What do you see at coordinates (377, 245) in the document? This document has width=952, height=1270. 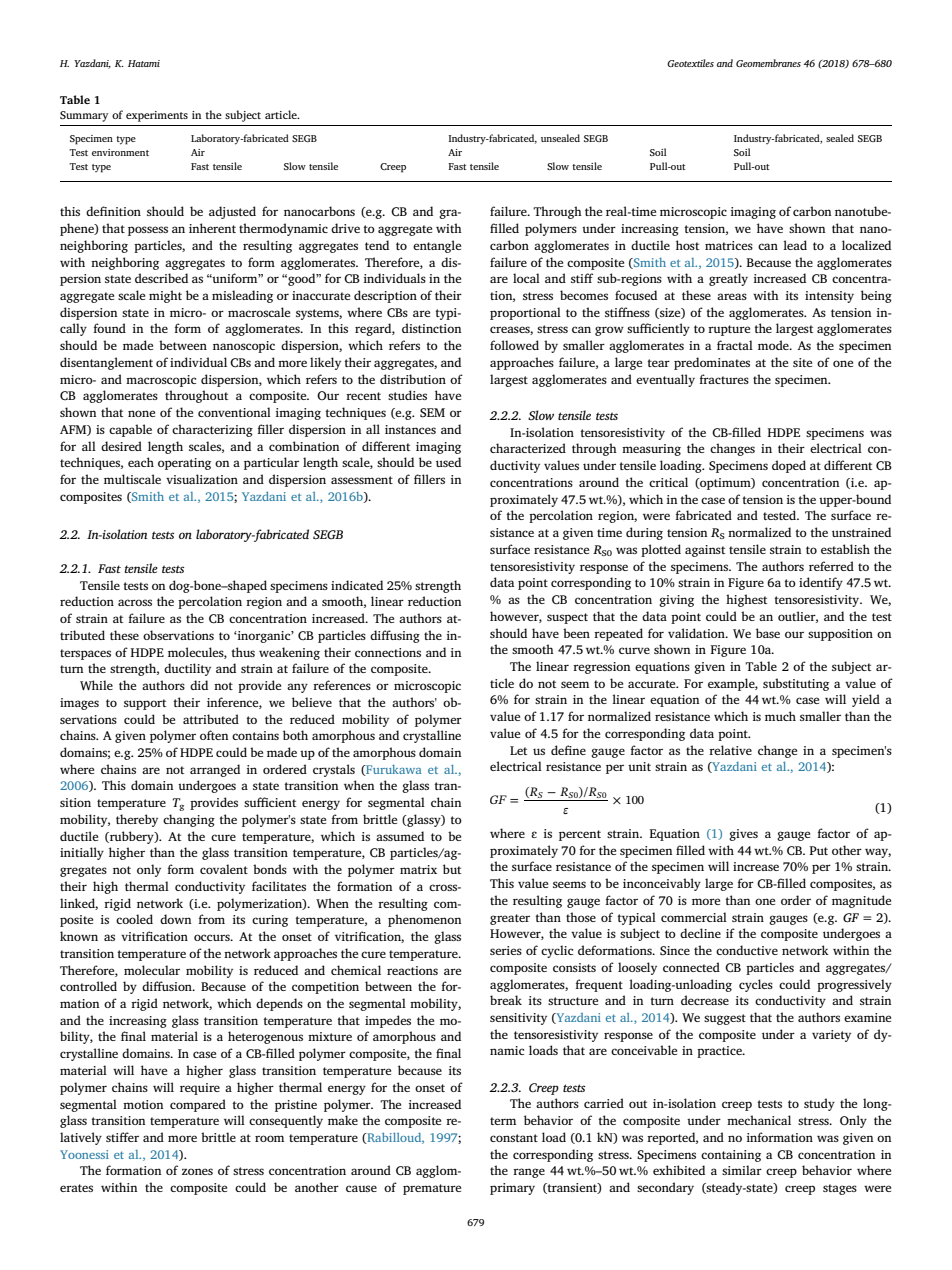 I see `tend` at bounding box center [377, 245].
